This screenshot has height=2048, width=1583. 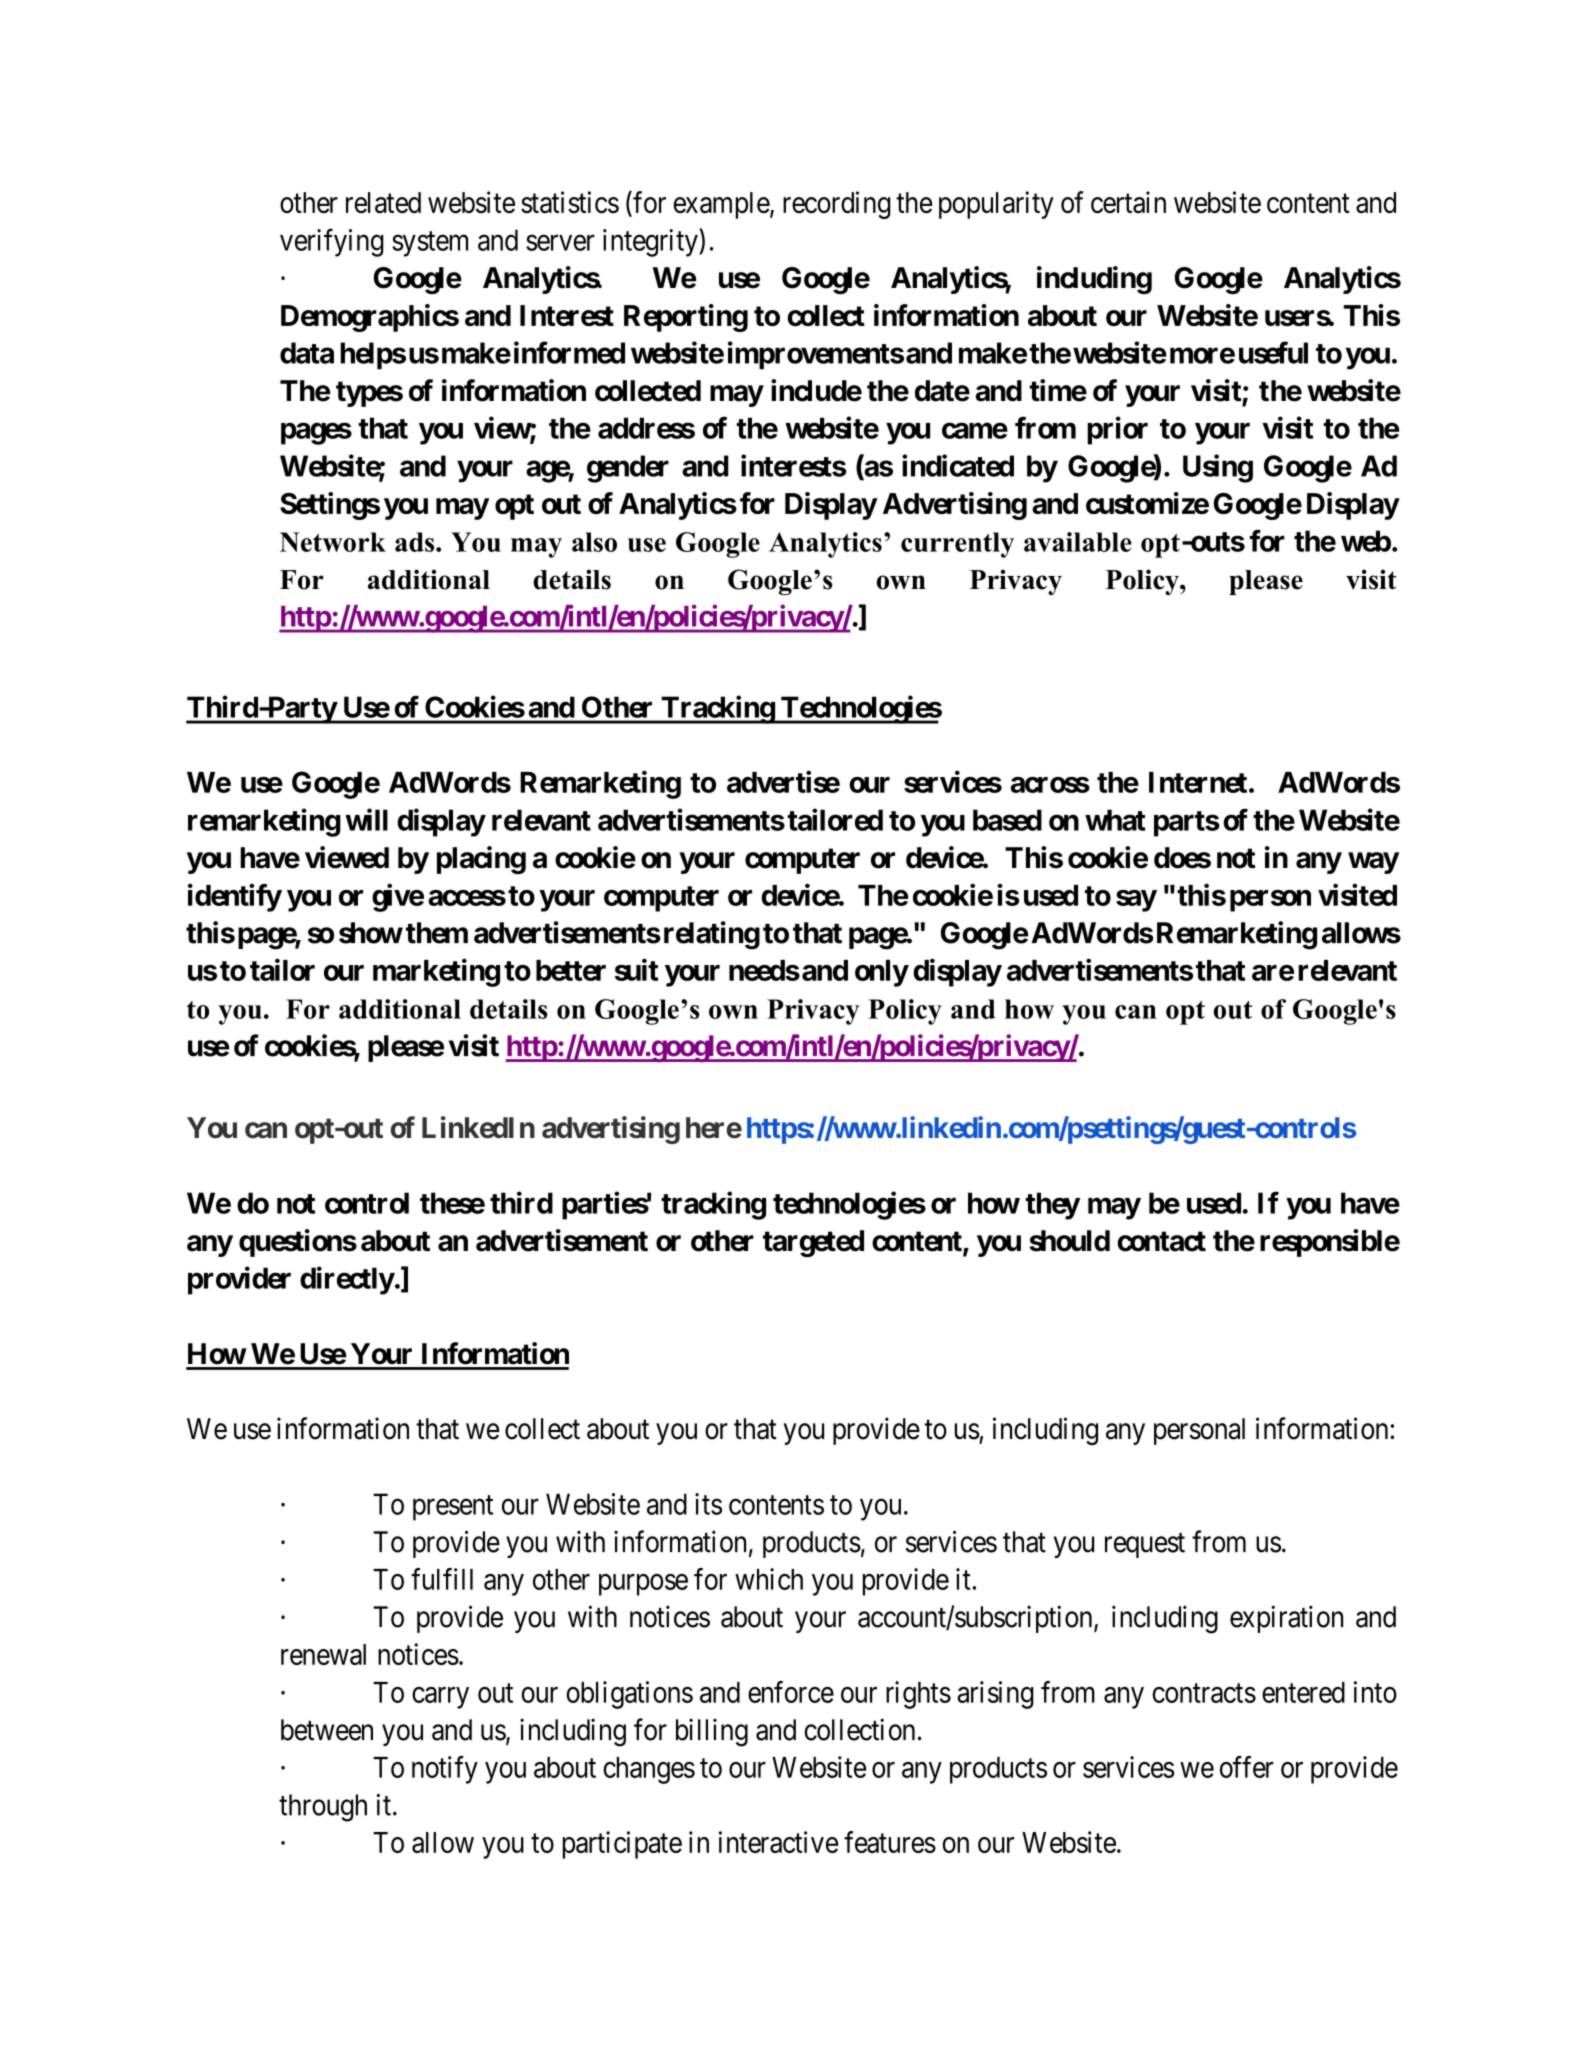 What do you see at coordinates (437, 933) in the screenshot?
I see `them` at bounding box center [437, 933].
